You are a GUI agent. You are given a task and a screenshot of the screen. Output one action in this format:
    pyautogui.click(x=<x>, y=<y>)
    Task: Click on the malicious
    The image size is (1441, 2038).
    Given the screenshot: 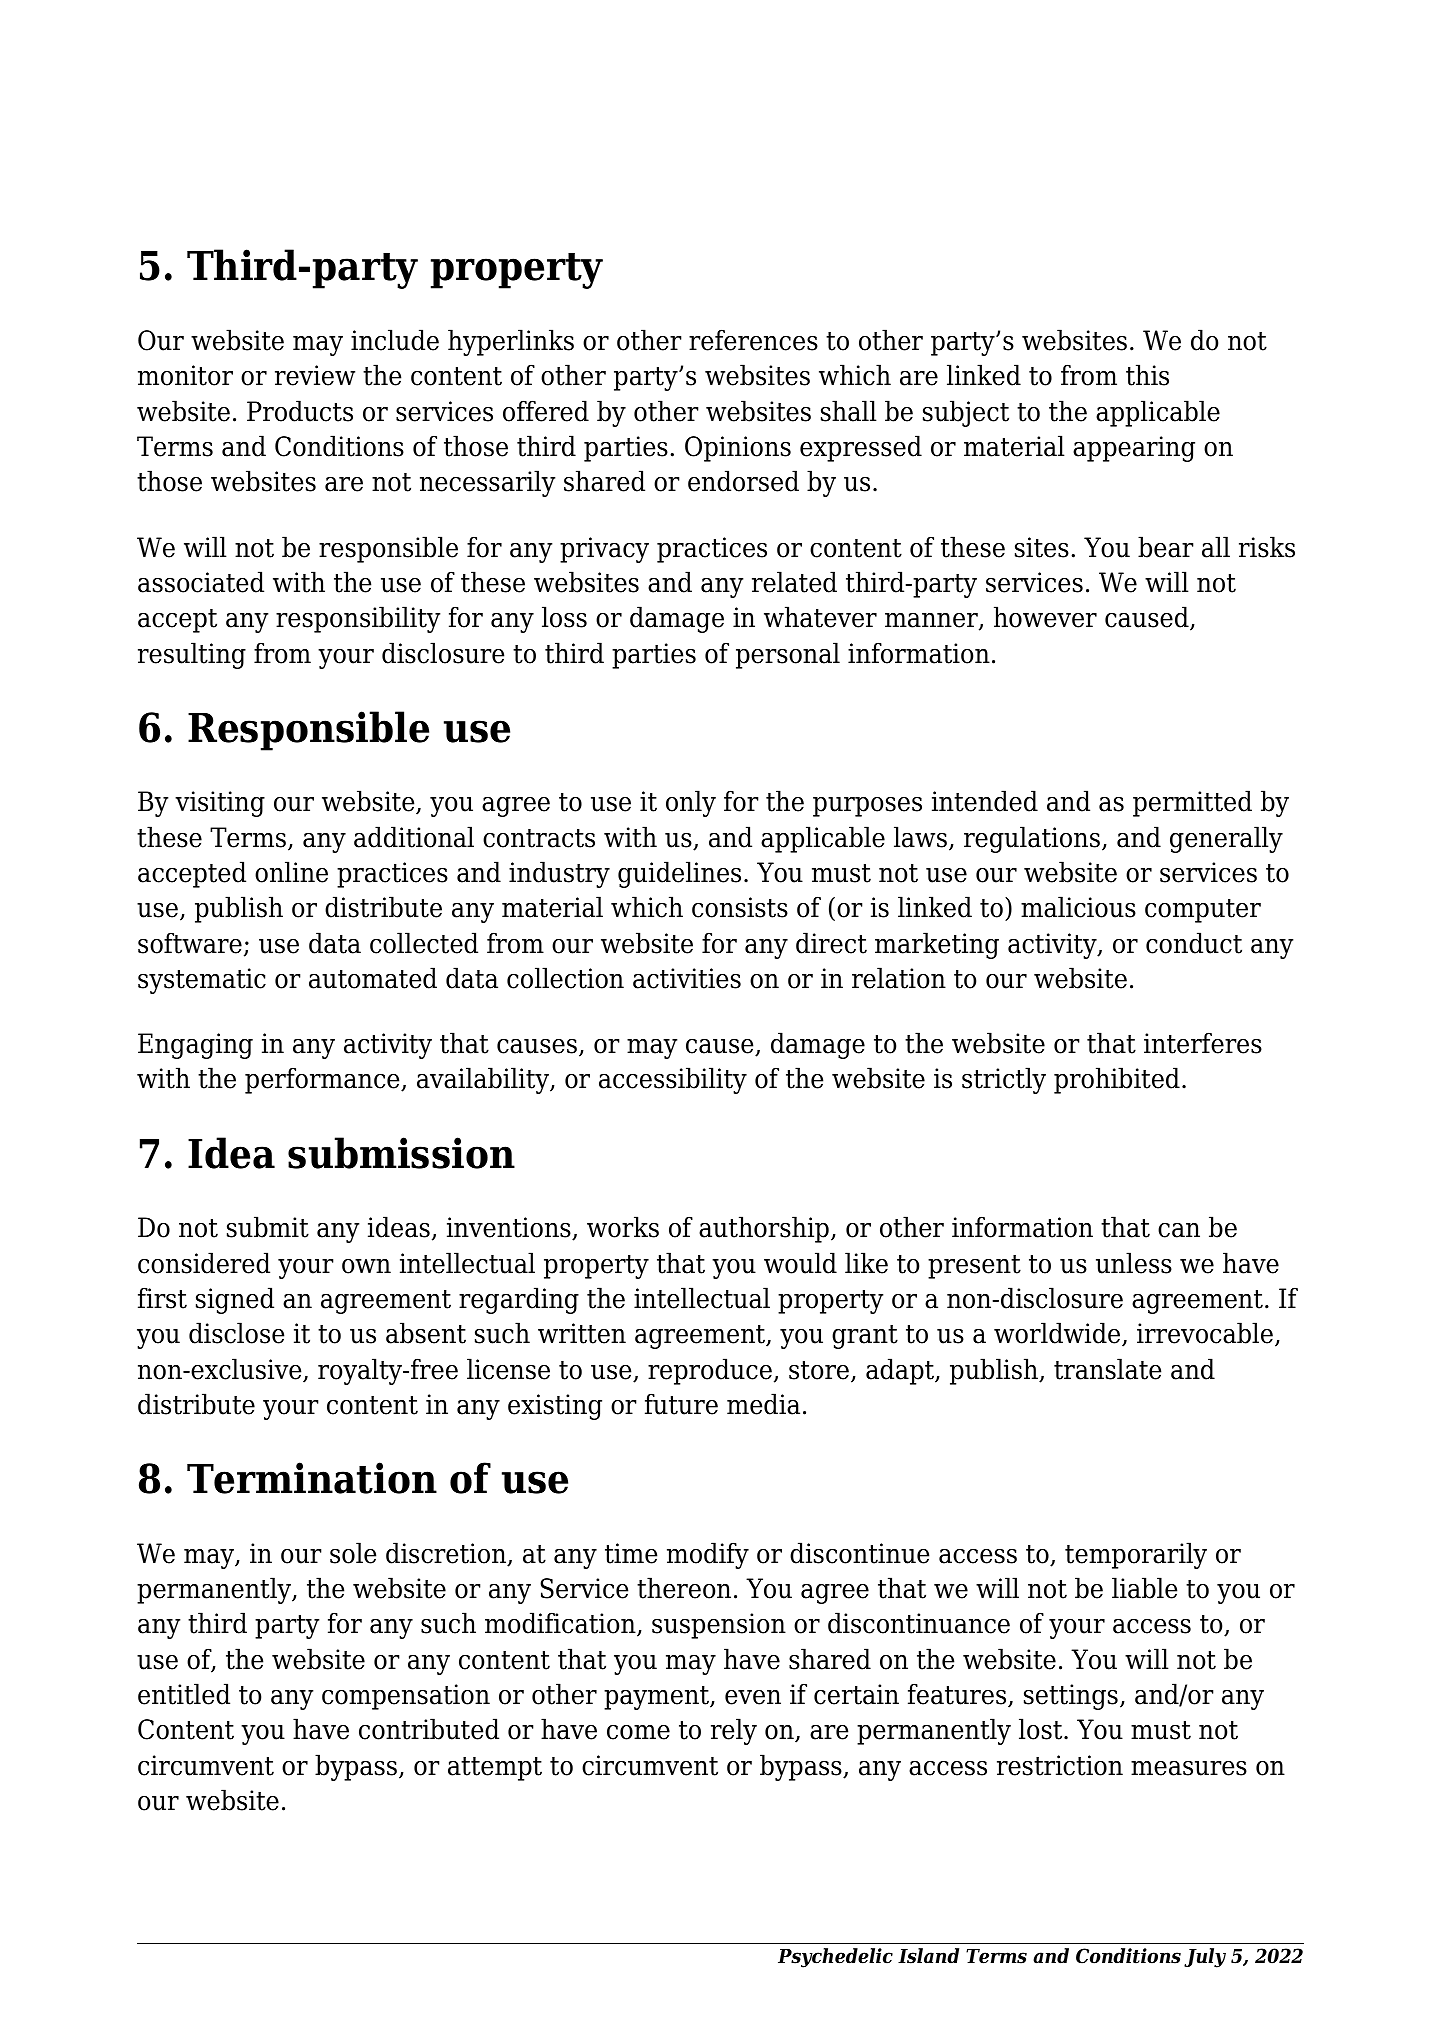 What is the action you would take?
    pyautogui.click(x=1078, y=907)
